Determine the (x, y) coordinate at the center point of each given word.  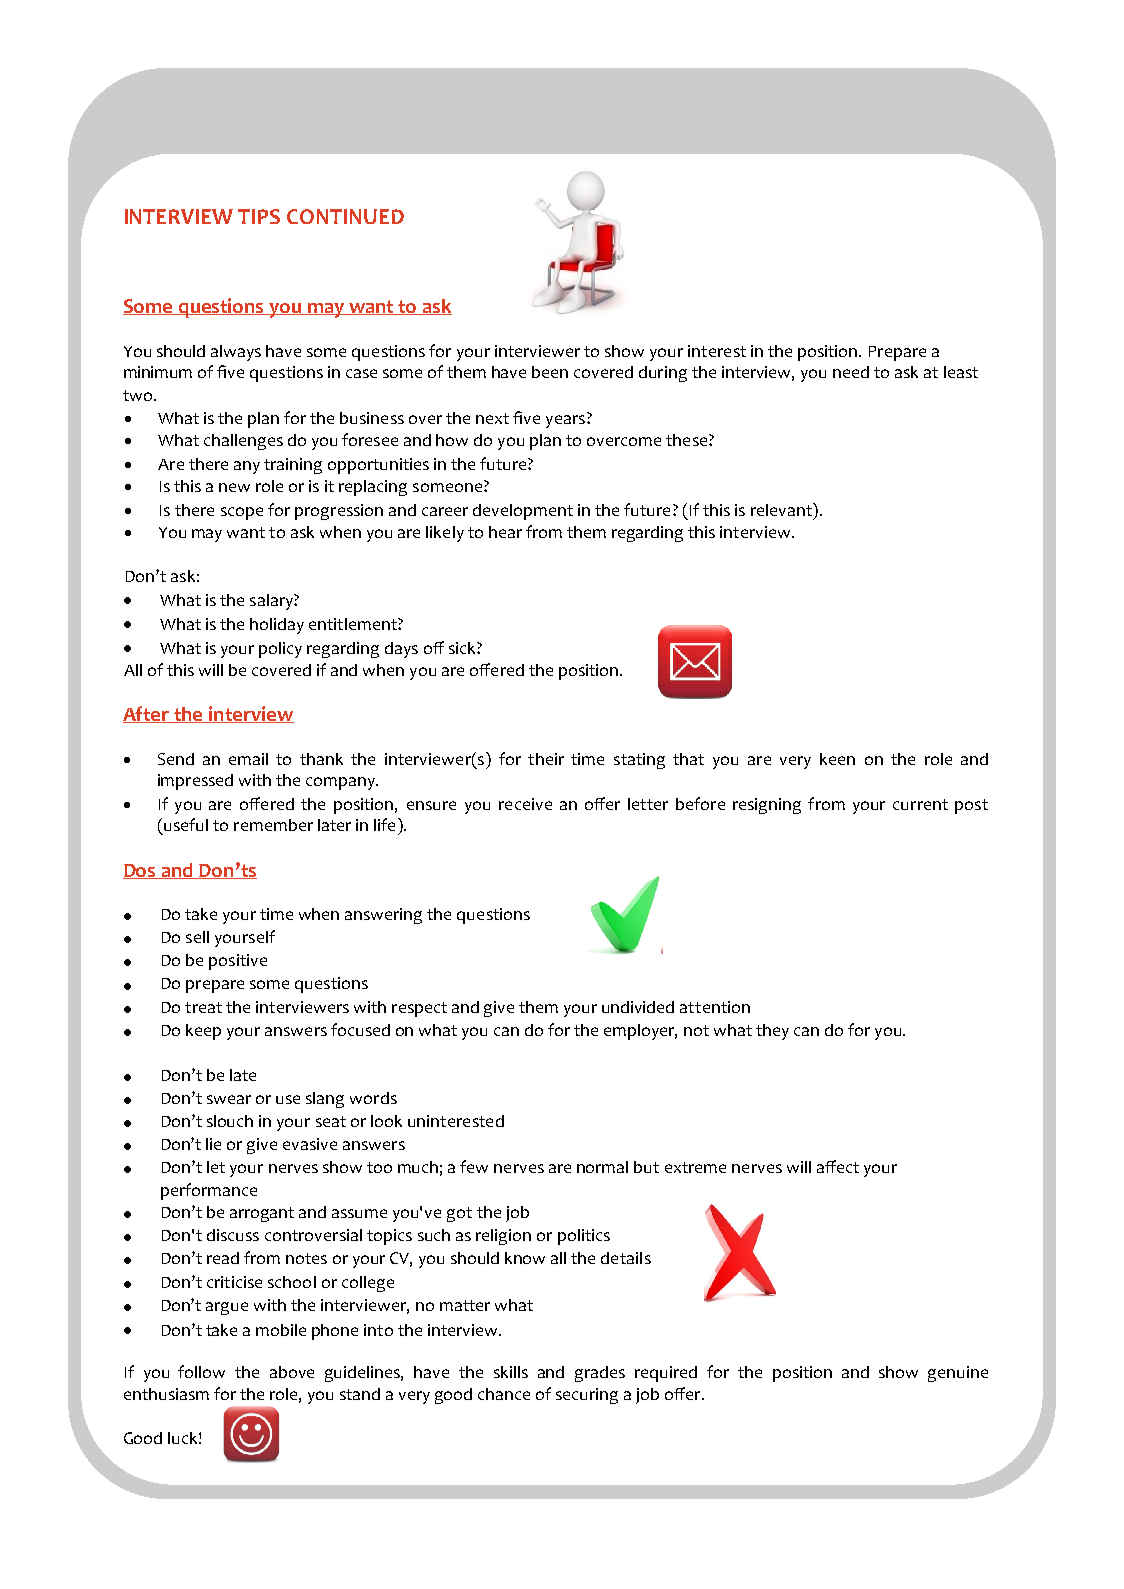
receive (525, 804)
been (550, 372)
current (920, 804)
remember (273, 825)
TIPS (259, 216)
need (851, 372)
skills (511, 1372)
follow (201, 1371)
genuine (958, 1374)
